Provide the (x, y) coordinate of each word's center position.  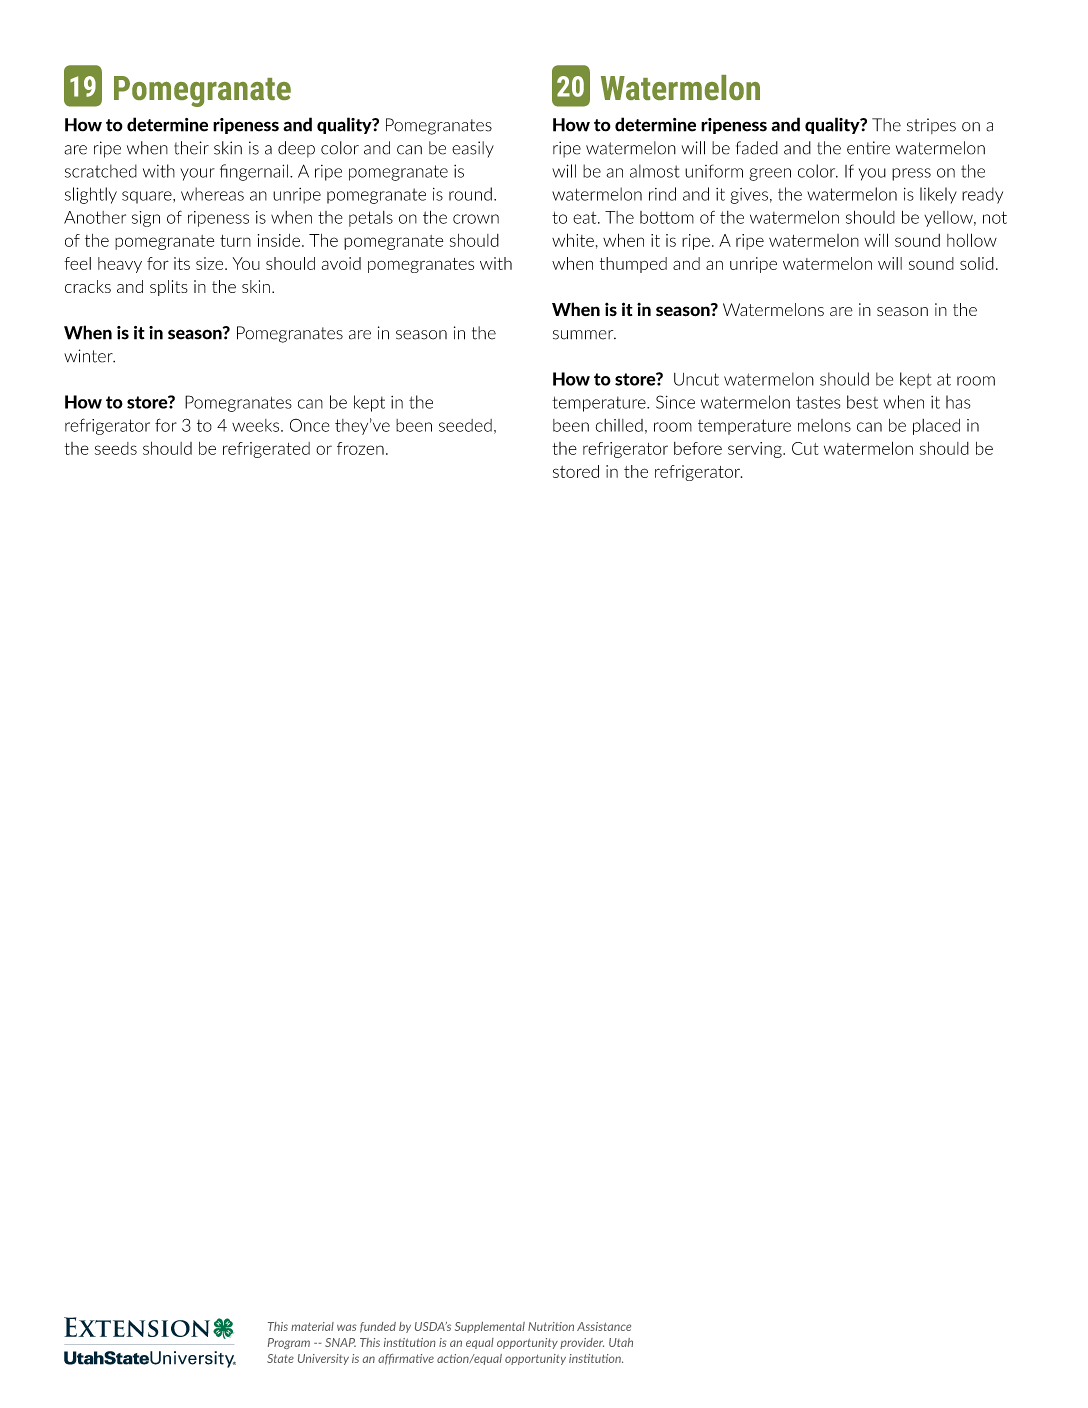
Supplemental (490, 1327)
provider (582, 1343)
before (698, 448)
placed (936, 427)
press (911, 174)
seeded (465, 425)
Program (289, 1343)
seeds (116, 448)
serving (756, 450)
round (470, 194)
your (197, 174)
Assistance (604, 1326)
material (312, 1326)
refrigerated (266, 450)
